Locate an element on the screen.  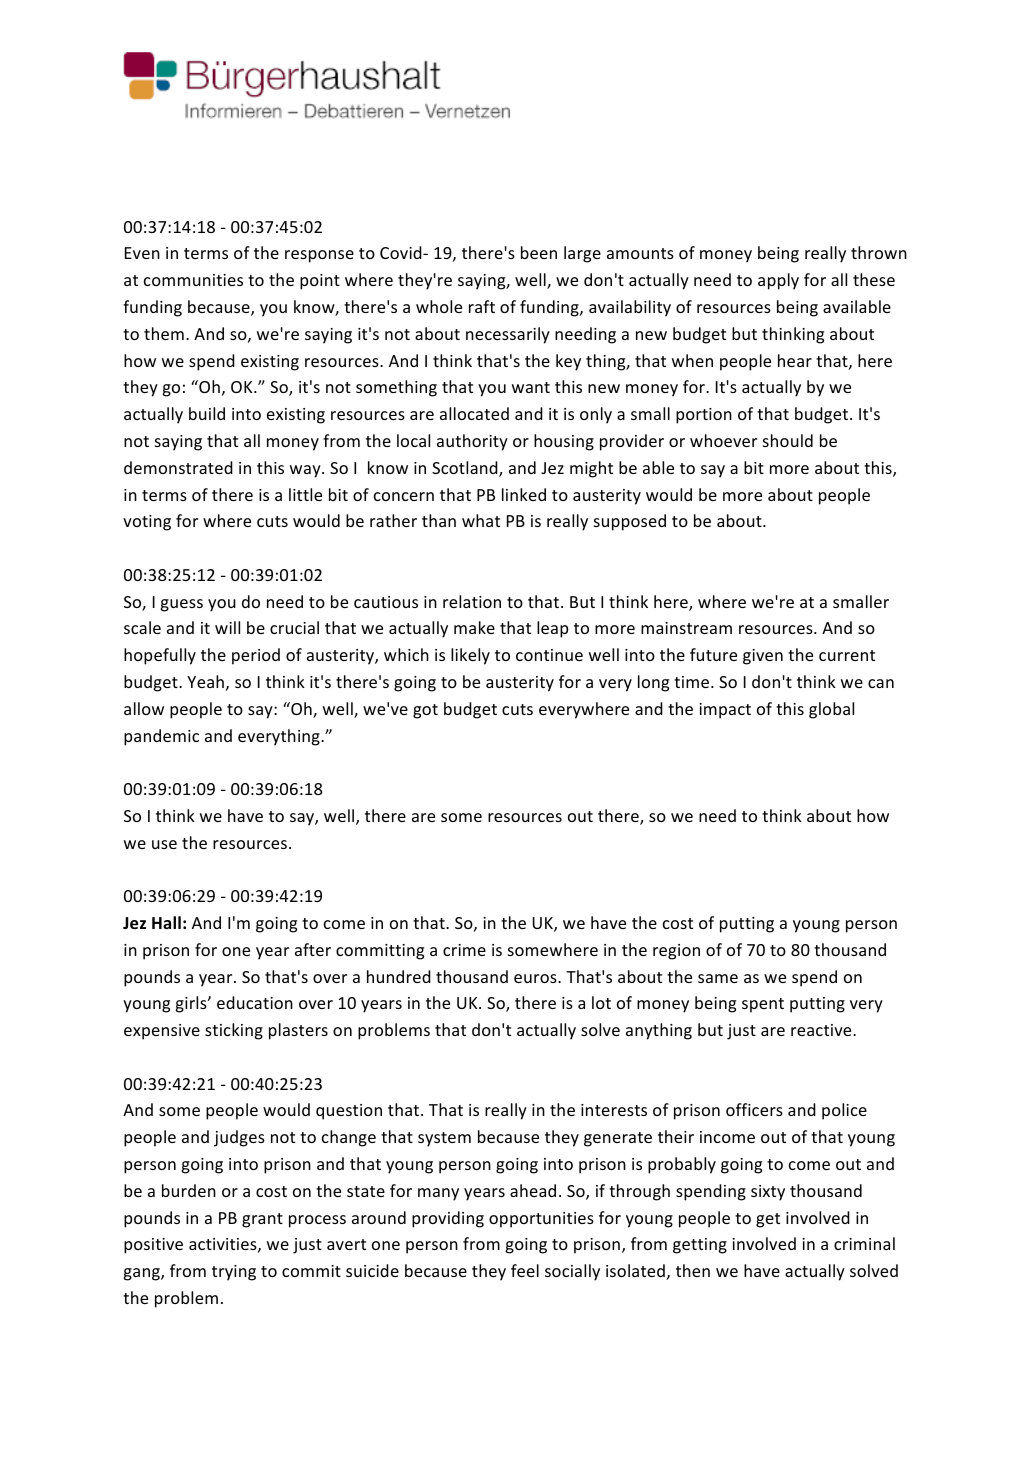
raft is located at coordinates (482, 306).
